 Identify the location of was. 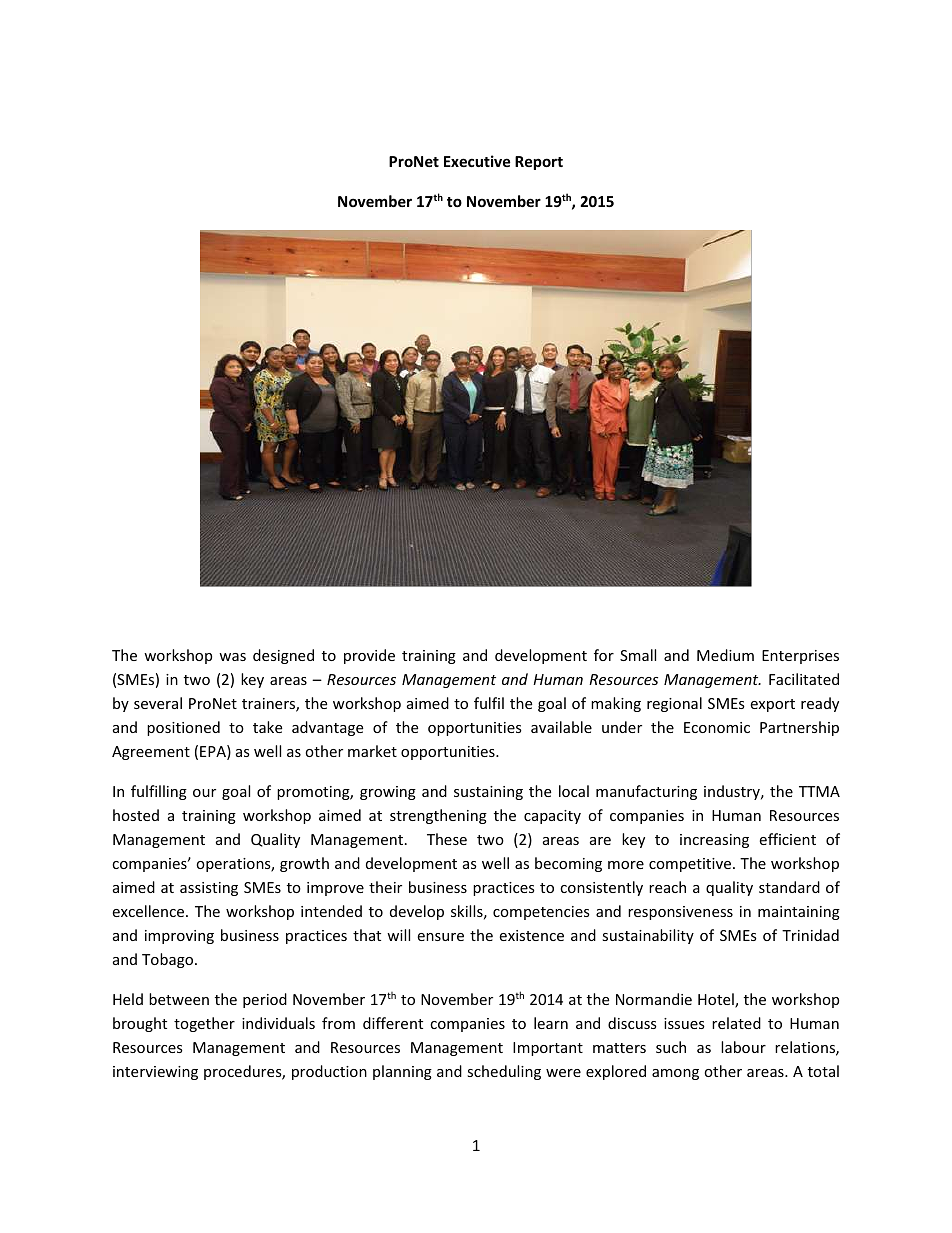
(232, 657).
